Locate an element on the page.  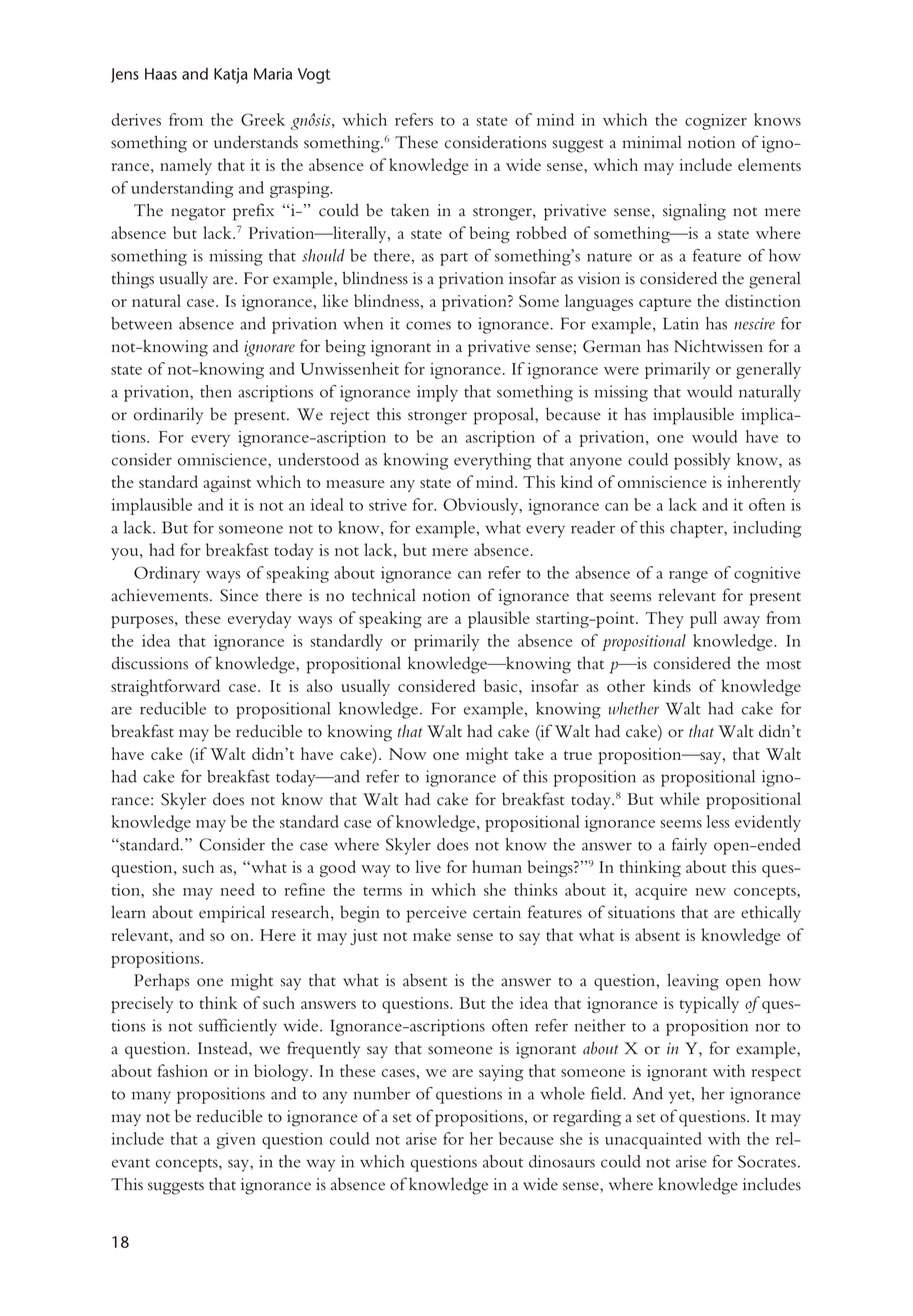
Katja is located at coordinates (231, 76).
